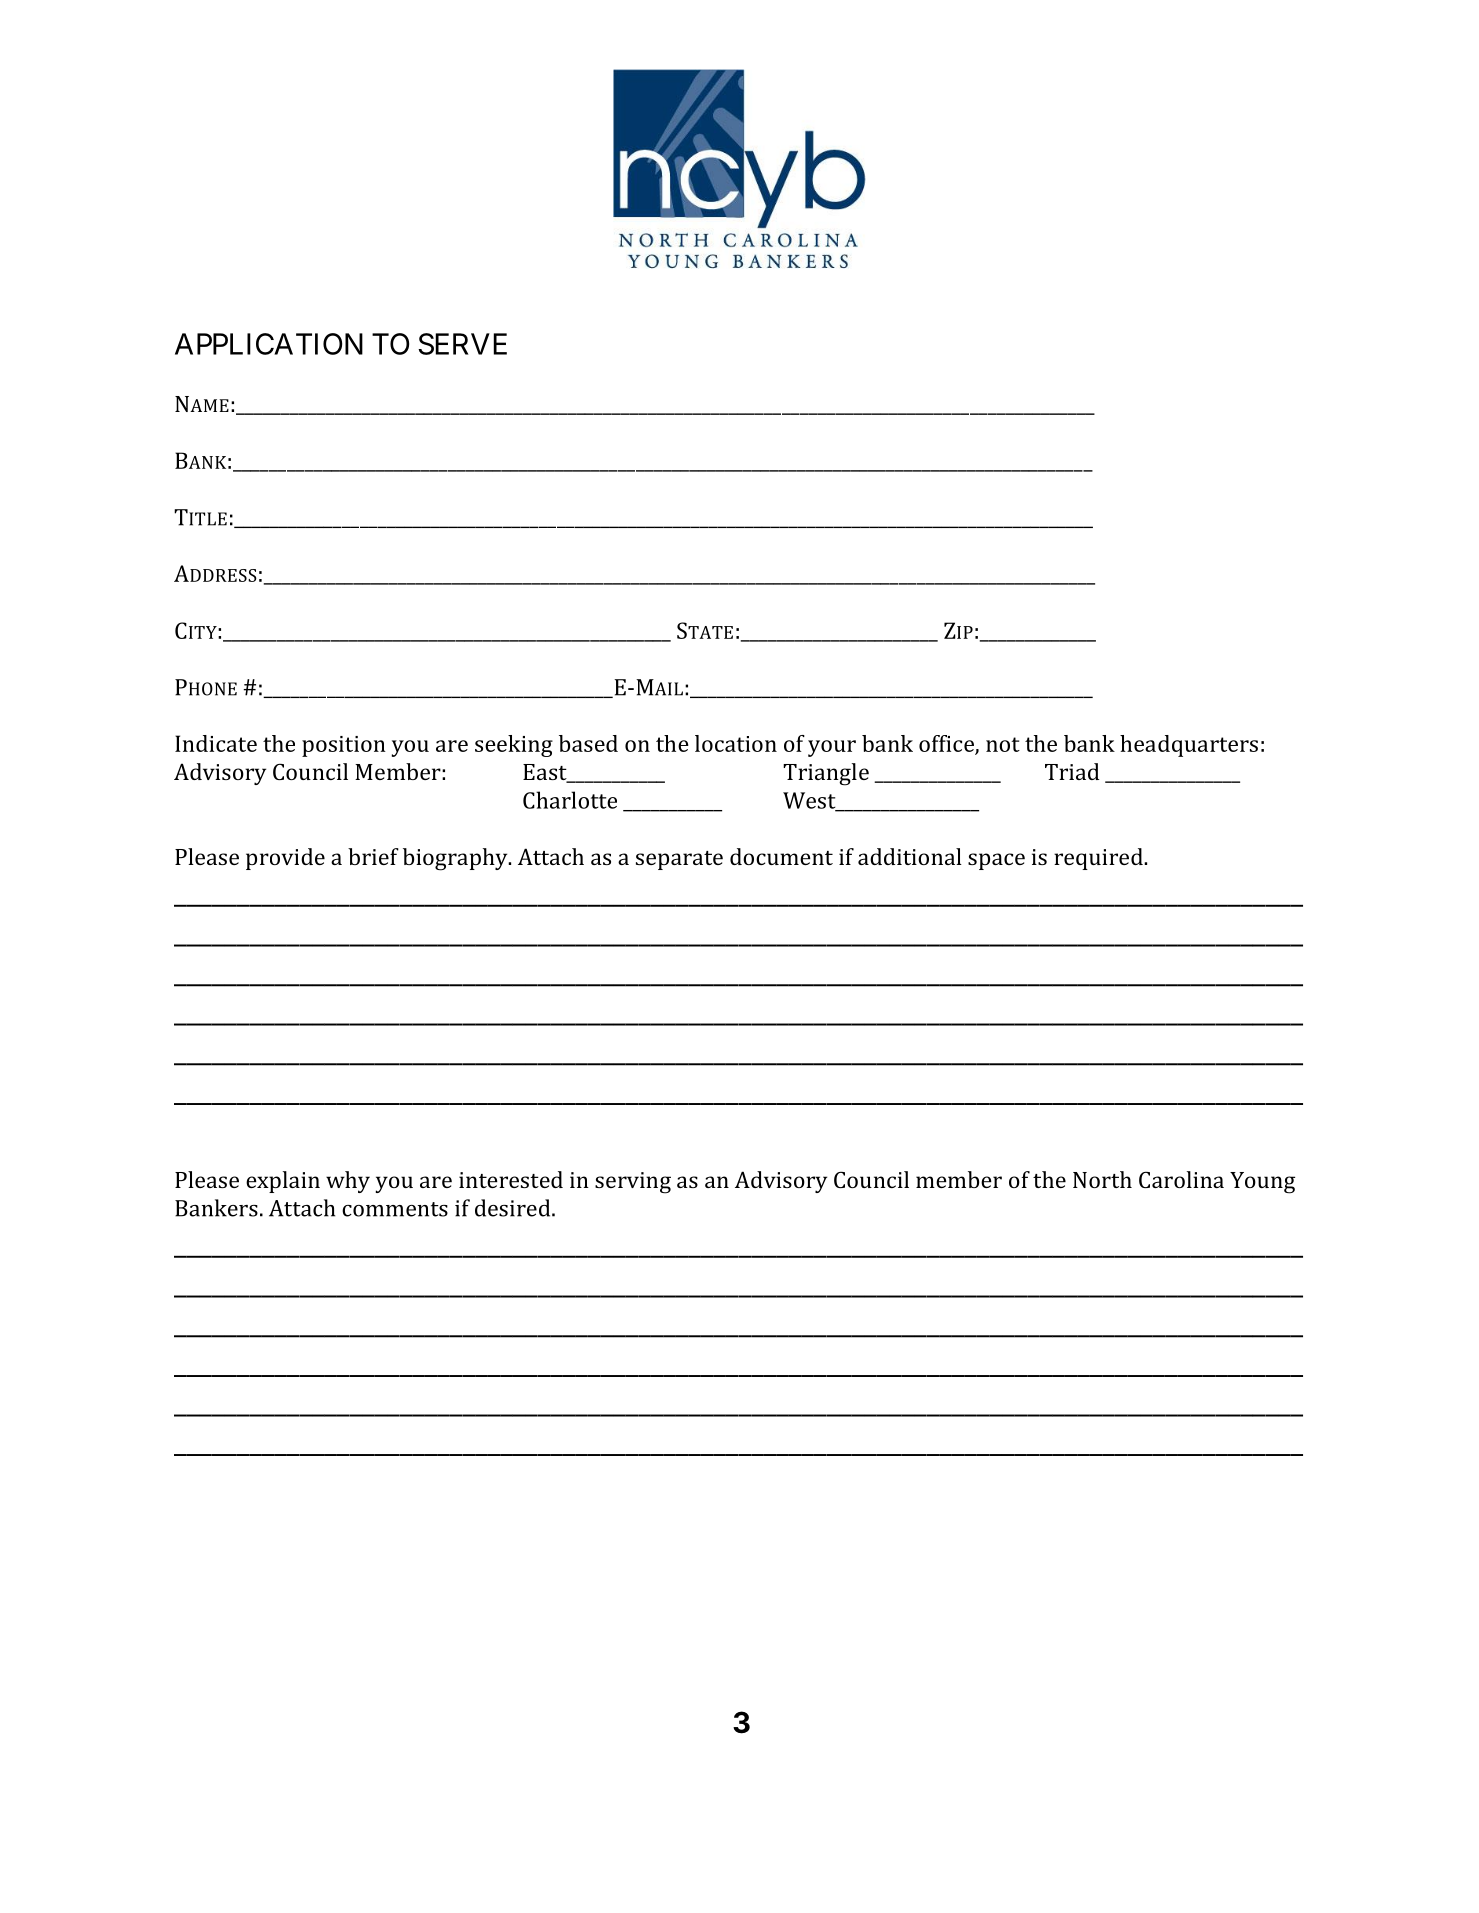 This screenshot has width=1479, height=1913. Describe the element at coordinates (1003, 744) in the screenshot. I see `not` at that location.
